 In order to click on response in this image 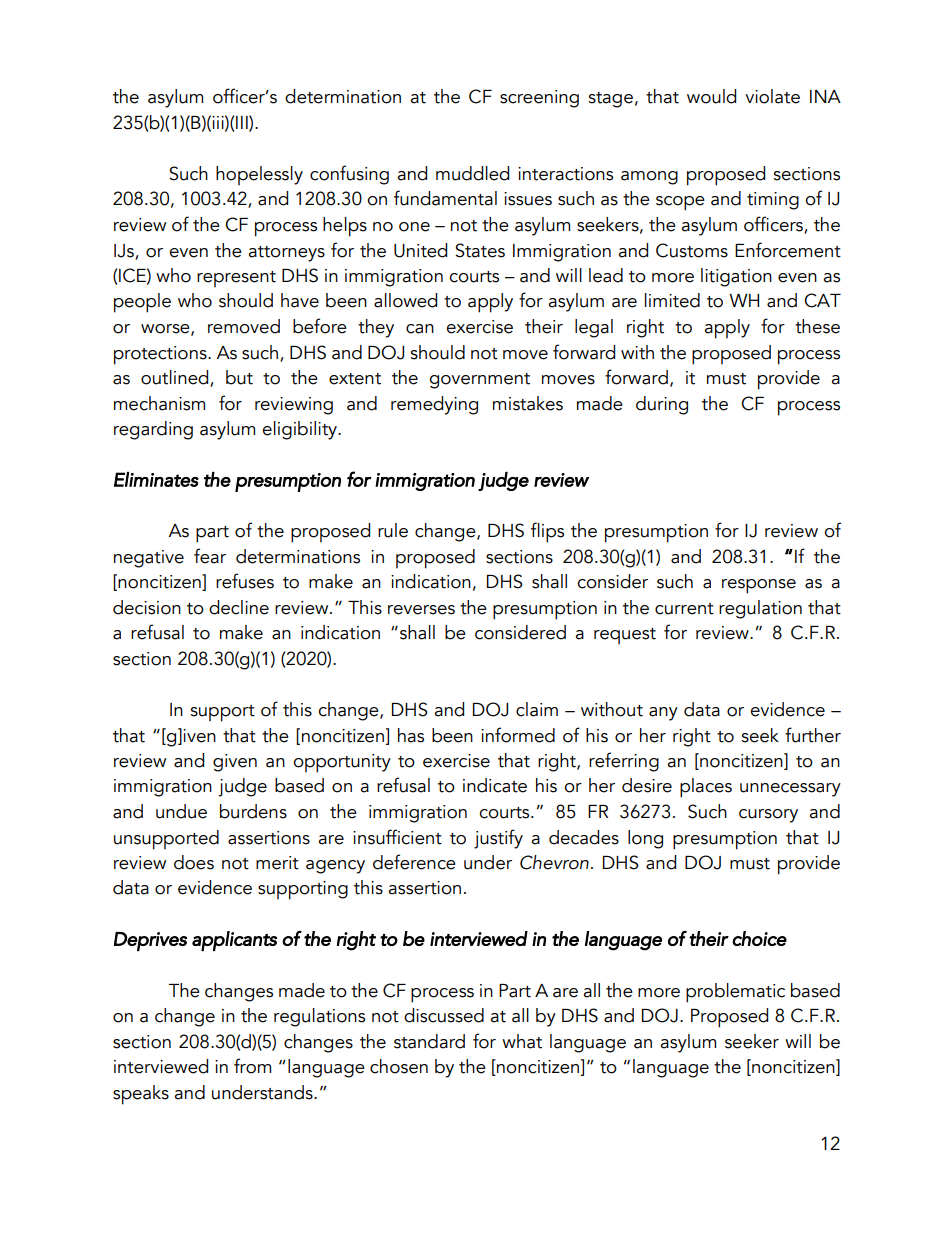, I will do `click(759, 586)`.
